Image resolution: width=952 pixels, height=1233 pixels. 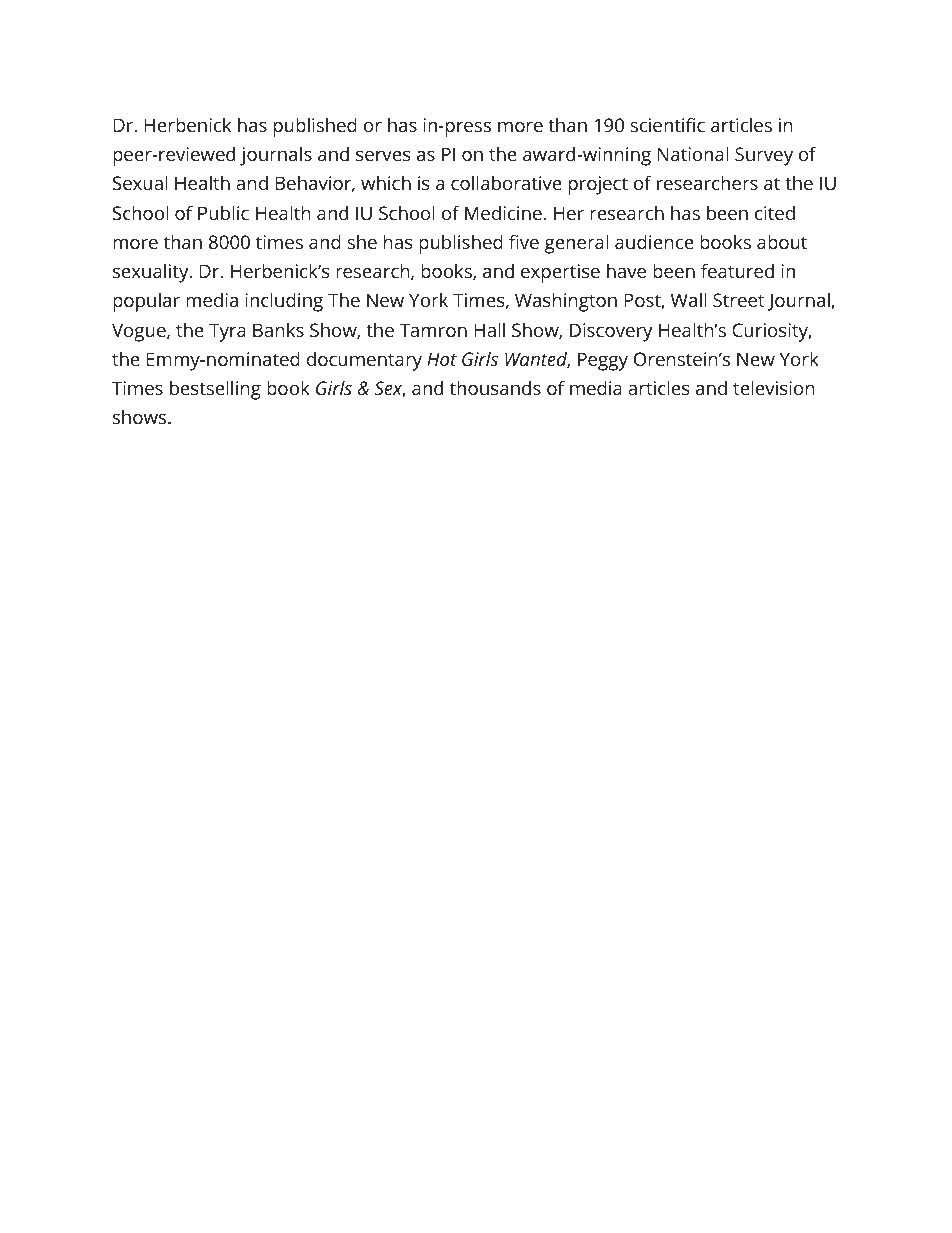 What do you see at coordinates (667, 124) in the page?
I see `scientific` at bounding box center [667, 124].
